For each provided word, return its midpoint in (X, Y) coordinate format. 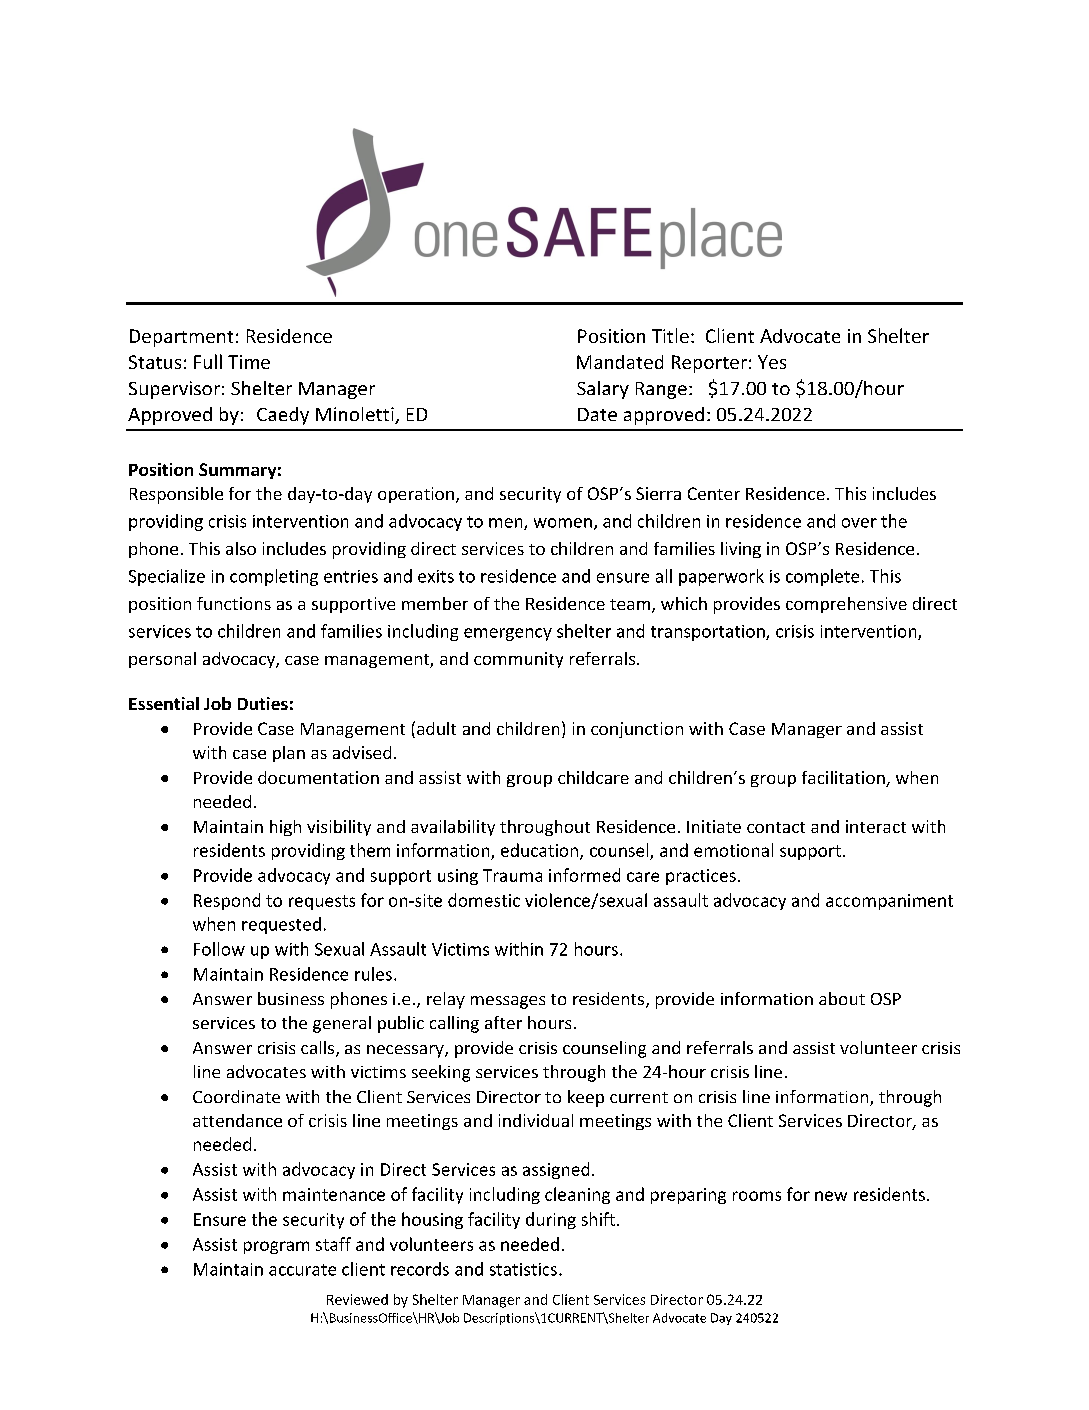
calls (319, 1049)
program (276, 1247)
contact (776, 827)
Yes (772, 362)
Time (249, 362)
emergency (508, 634)
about (842, 998)
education (541, 851)
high (285, 828)
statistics (523, 1269)
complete (822, 577)
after (503, 1022)
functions (234, 603)
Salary (603, 390)
